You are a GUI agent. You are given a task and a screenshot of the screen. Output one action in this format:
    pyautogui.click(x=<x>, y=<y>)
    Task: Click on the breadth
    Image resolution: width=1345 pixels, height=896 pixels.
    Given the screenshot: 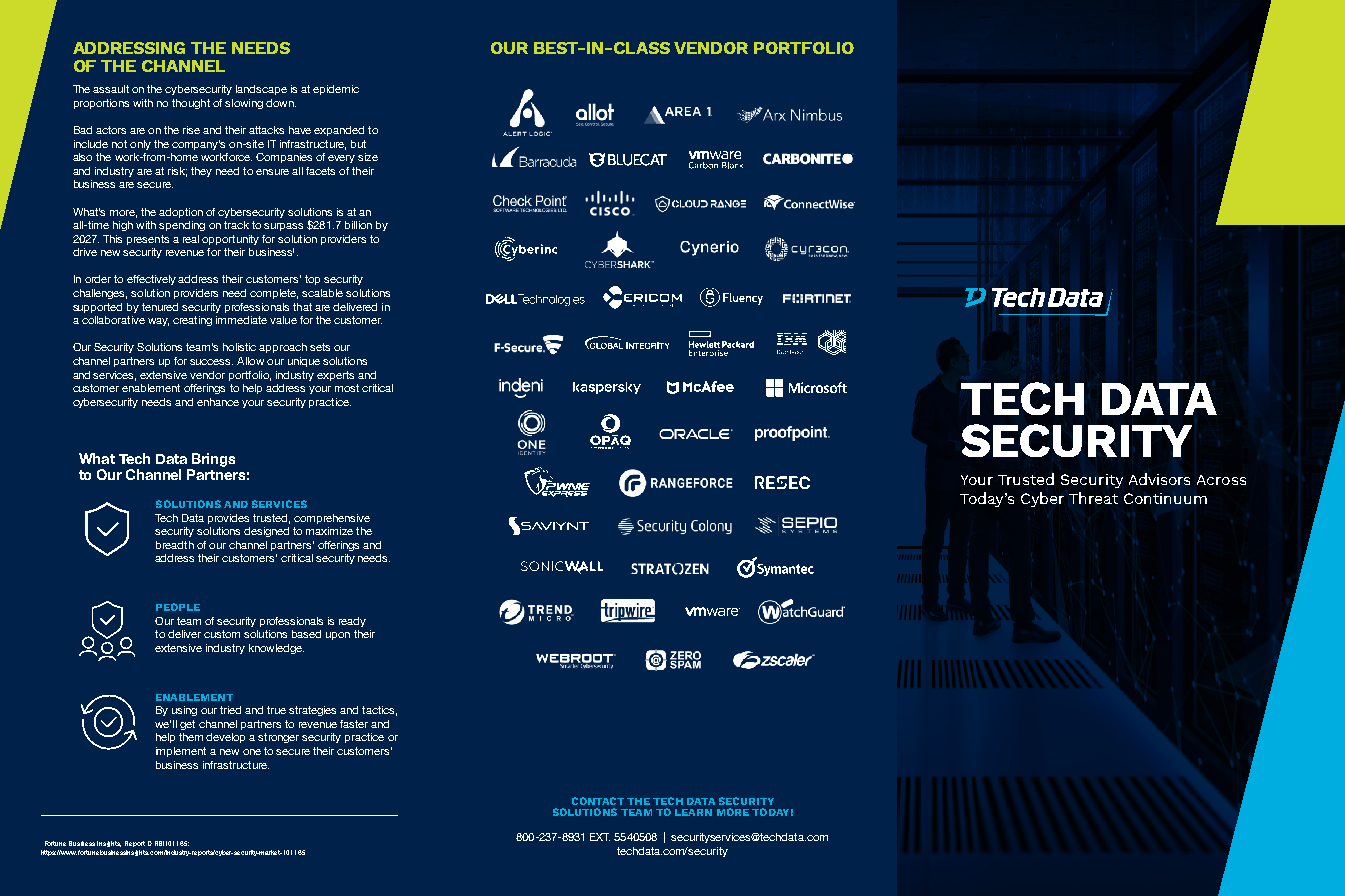 What is the action you would take?
    pyautogui.click(x=175, y=545)
